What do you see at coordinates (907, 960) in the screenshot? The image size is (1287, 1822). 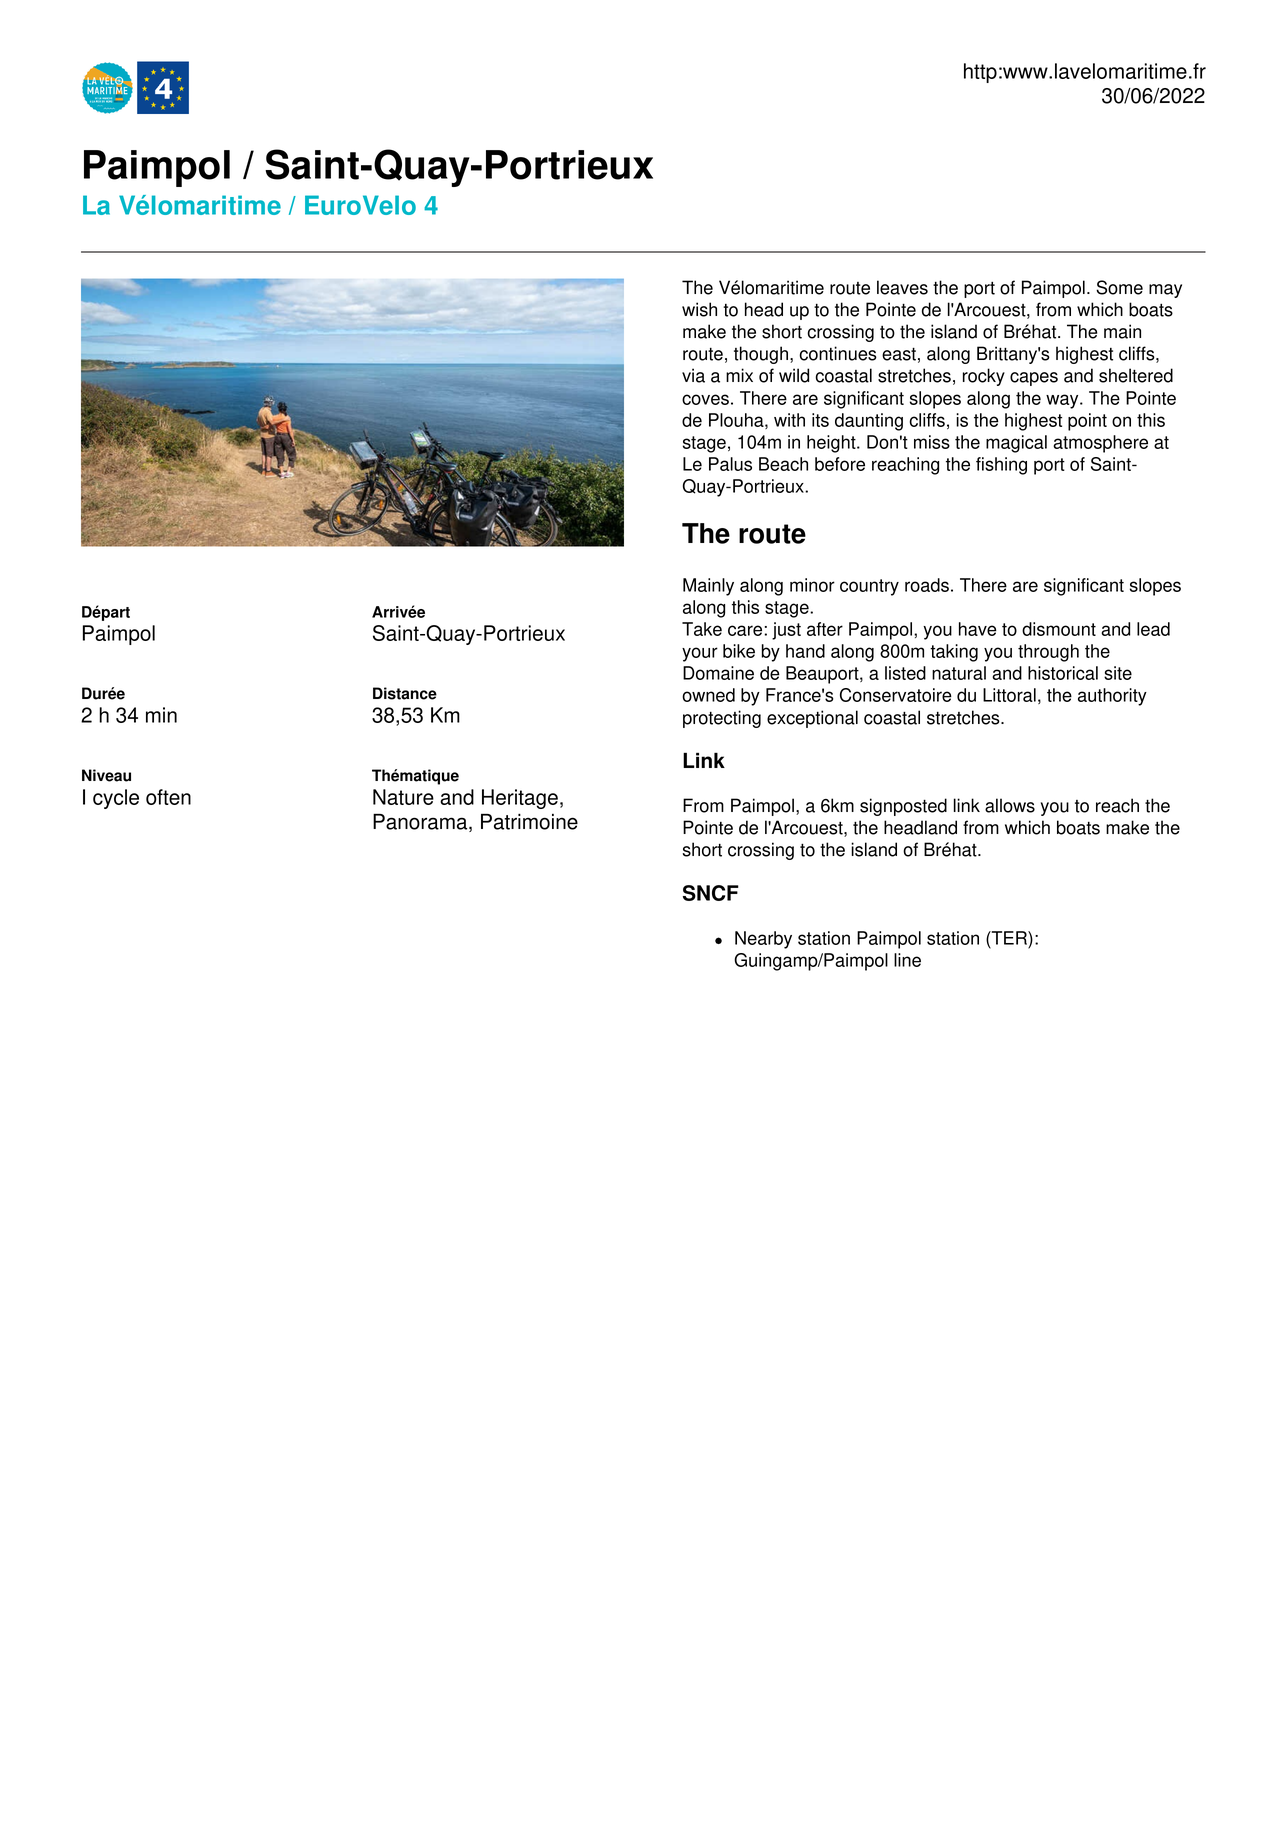 I see `line` at bounding box center [907, 960].
